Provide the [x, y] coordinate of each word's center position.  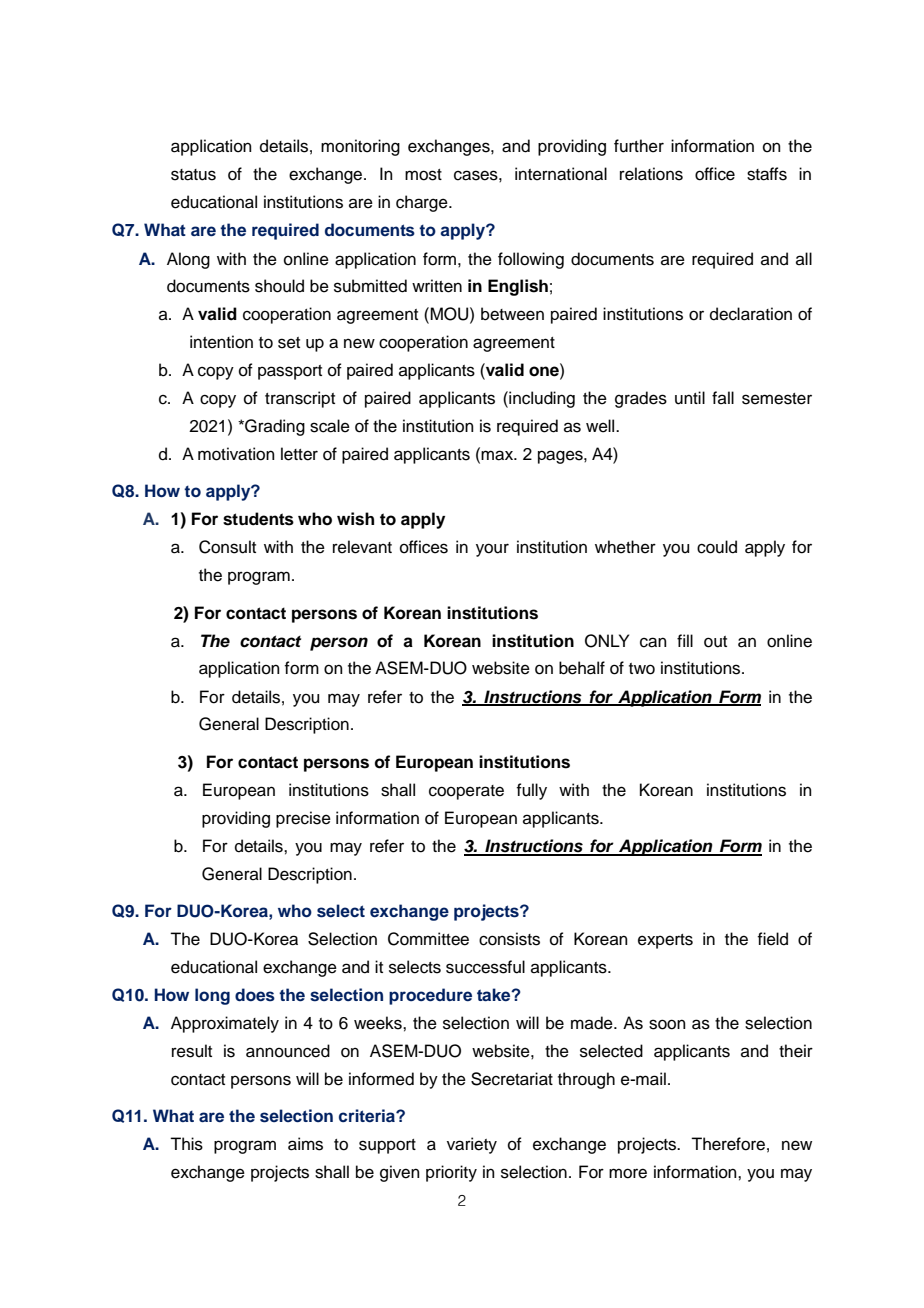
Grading [274, 427]
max [498, 455]
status [193, 175]
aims [305, 1144]
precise [303, 819]
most [423, 175]
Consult [227, 547]
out [715, 642]
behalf [582, 668]
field [772, 939]
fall [723, 397]
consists [509, 939]
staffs [767, 174]
